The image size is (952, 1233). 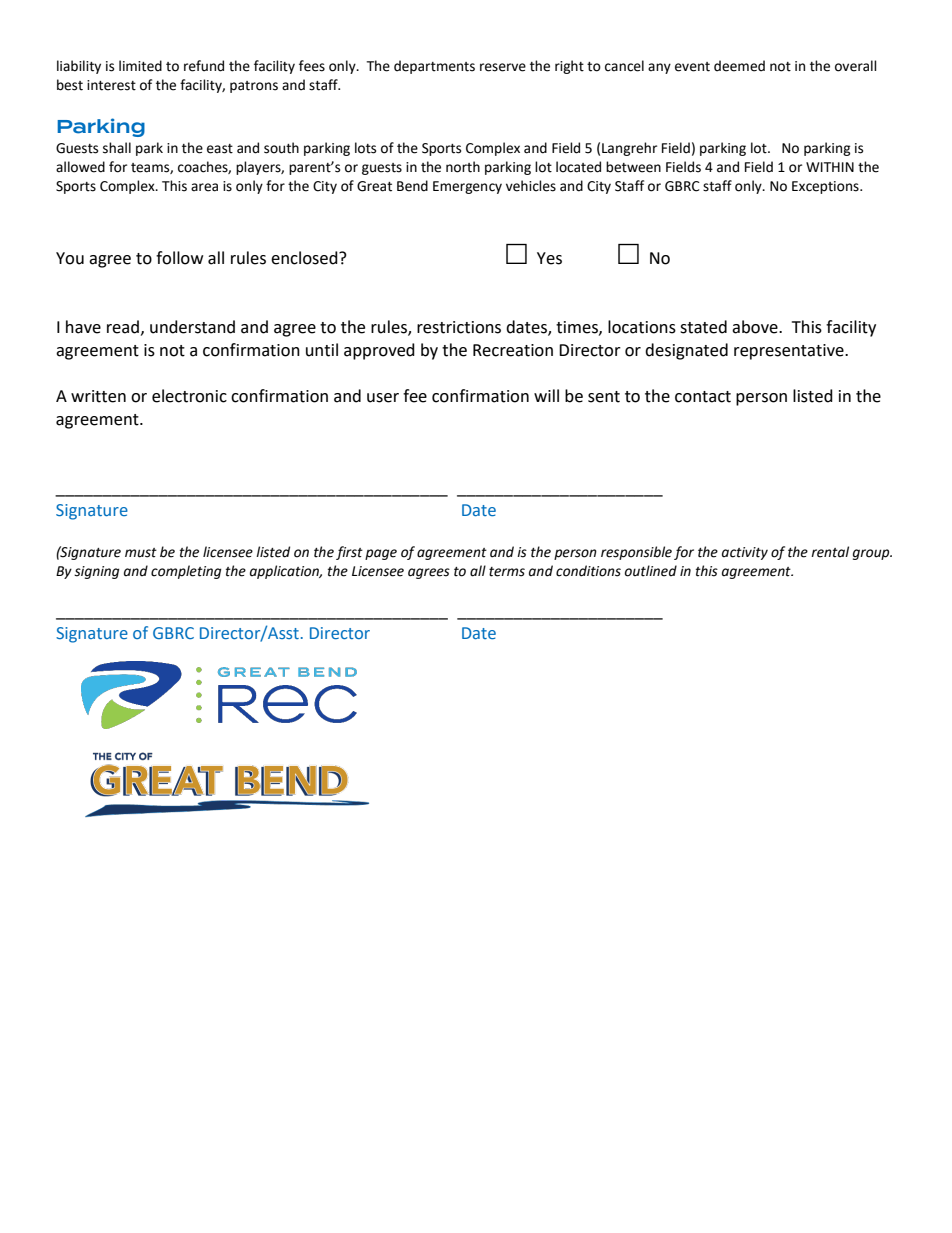 I want to click on terms, so click(x=507, y=572).
